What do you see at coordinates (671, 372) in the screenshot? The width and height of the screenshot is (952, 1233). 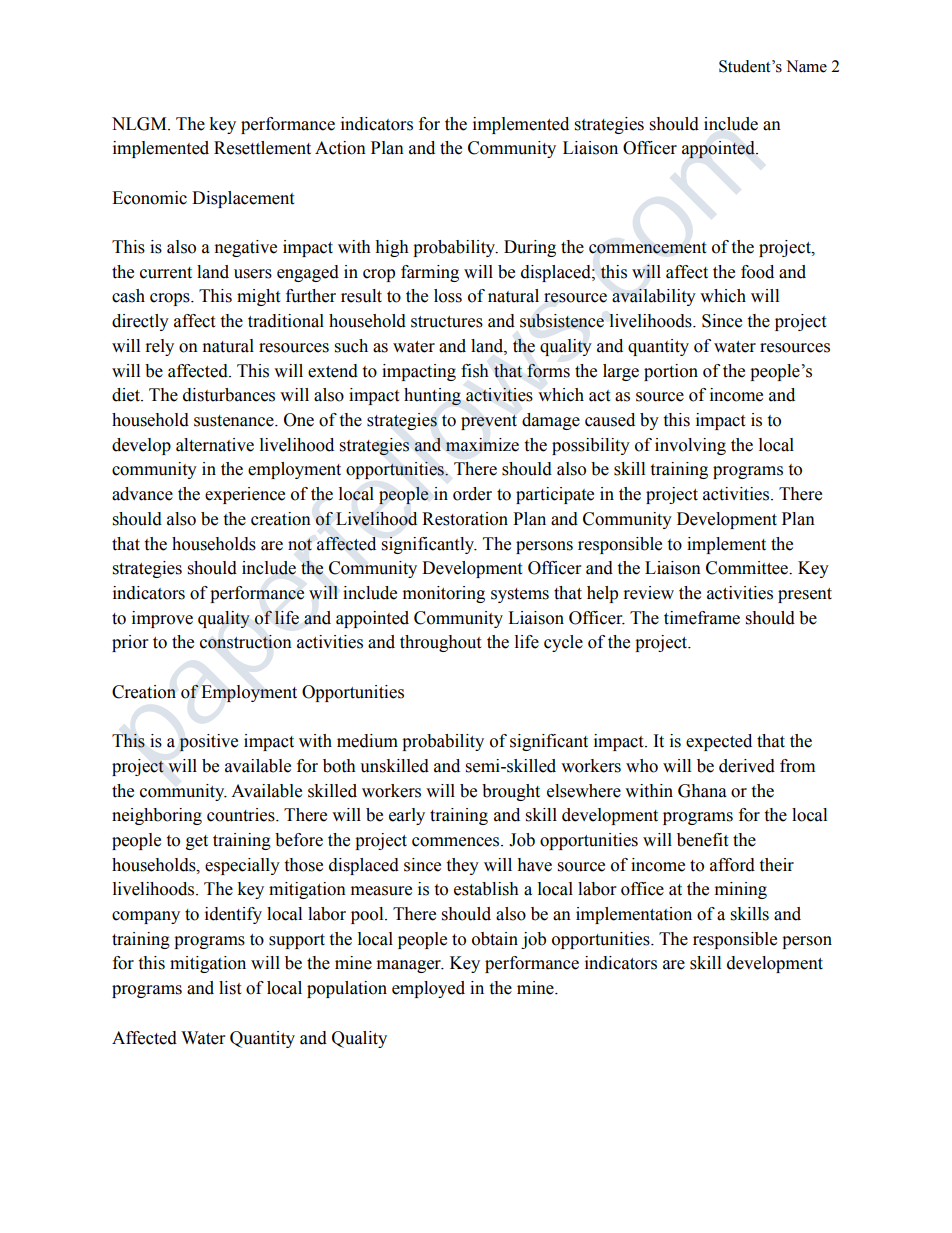 I see `portion` at bounding box center [671, 372].
